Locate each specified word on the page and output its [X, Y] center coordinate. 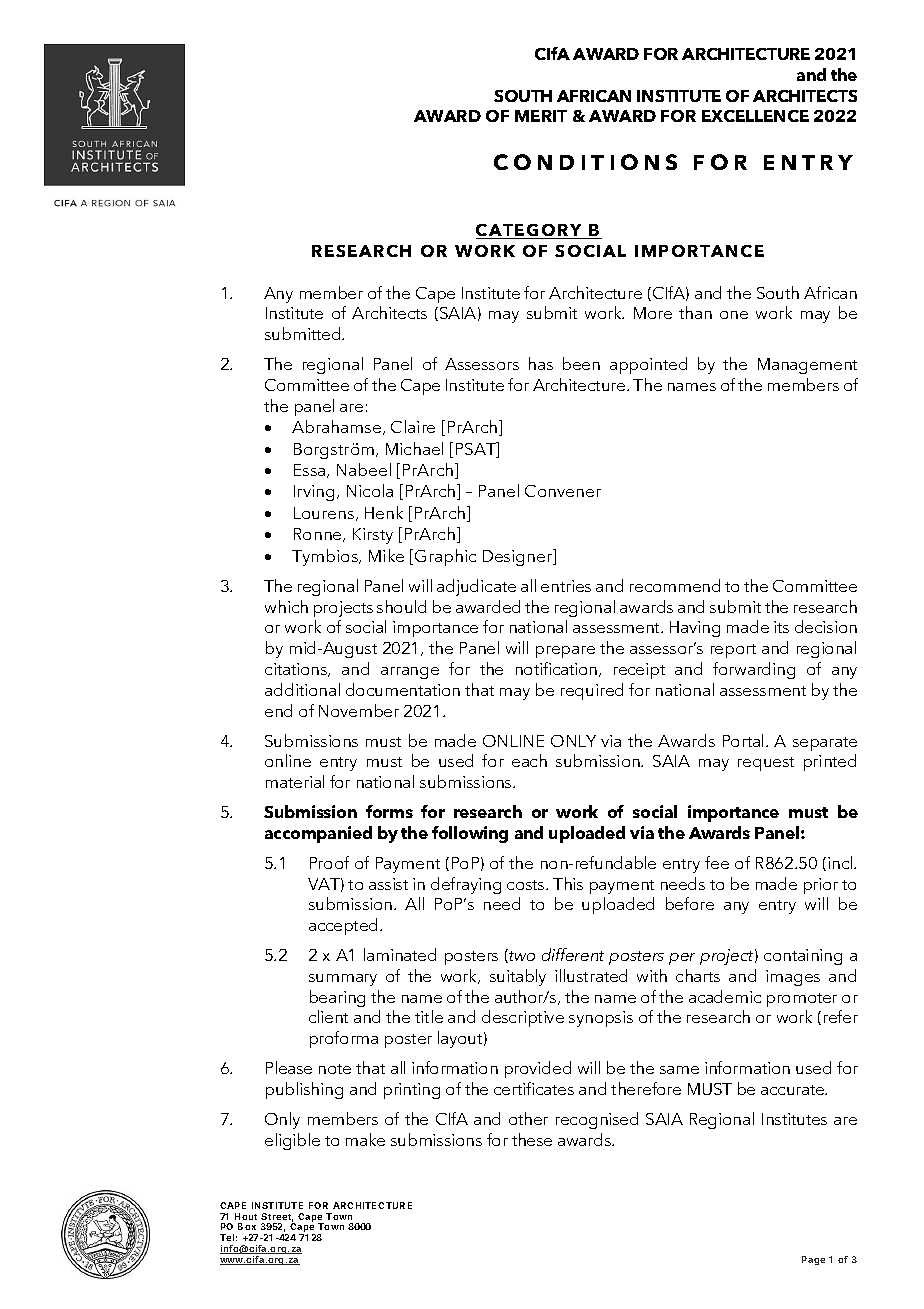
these [532, 1139]
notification [558, 669]
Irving [314, 493]
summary [343, 980]
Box [247, 1226]
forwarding [754, 670]
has [541, 363]
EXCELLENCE [755, 116]
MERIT [541, 116]
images [793, 978]
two [521, 956]
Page [813, 1260]
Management [807, 366]
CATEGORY [530, 231]
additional [302, 689]
